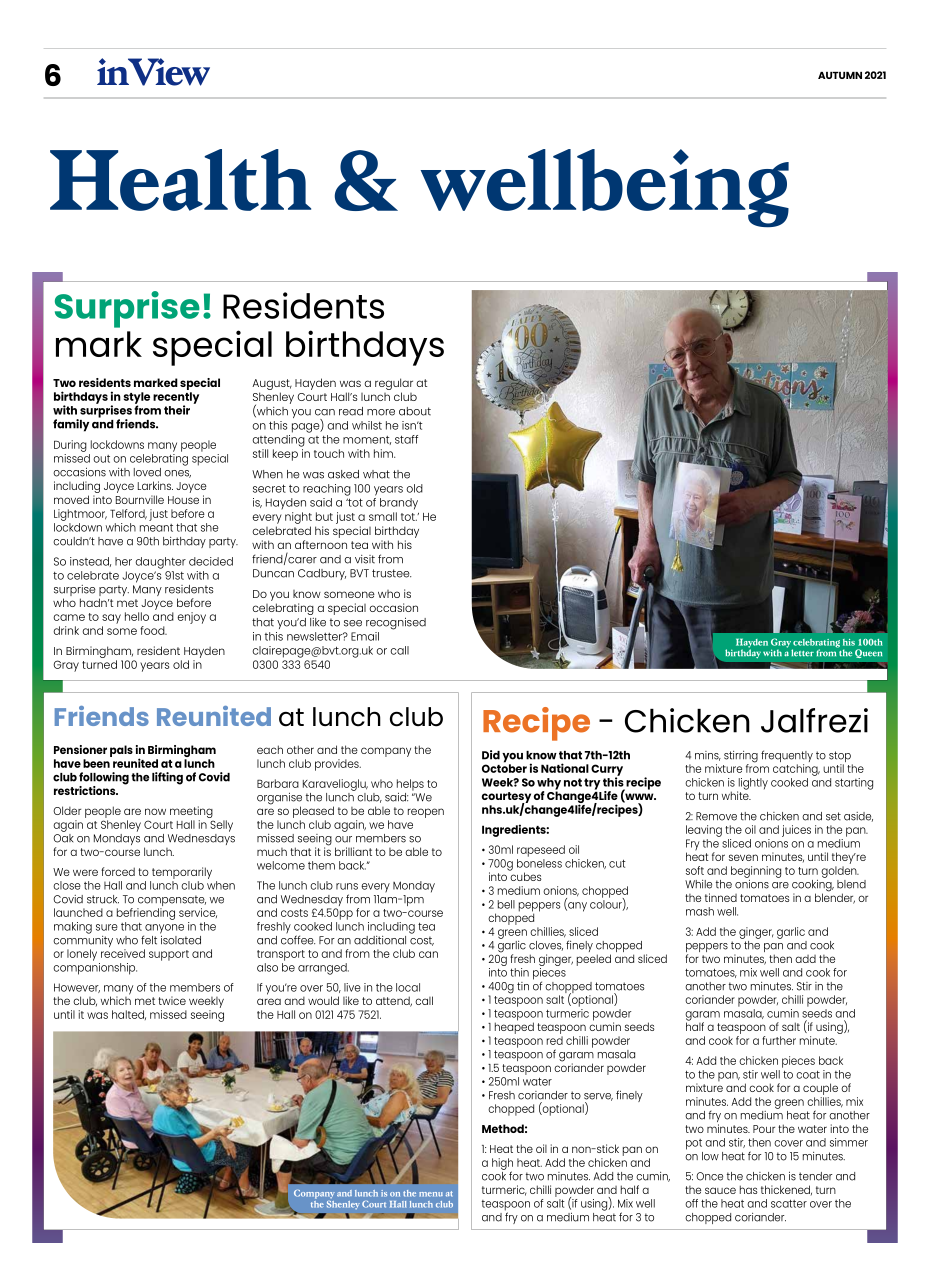  Describe the element at coordinates (502, 1165) in the image. I see `high` at that location.
